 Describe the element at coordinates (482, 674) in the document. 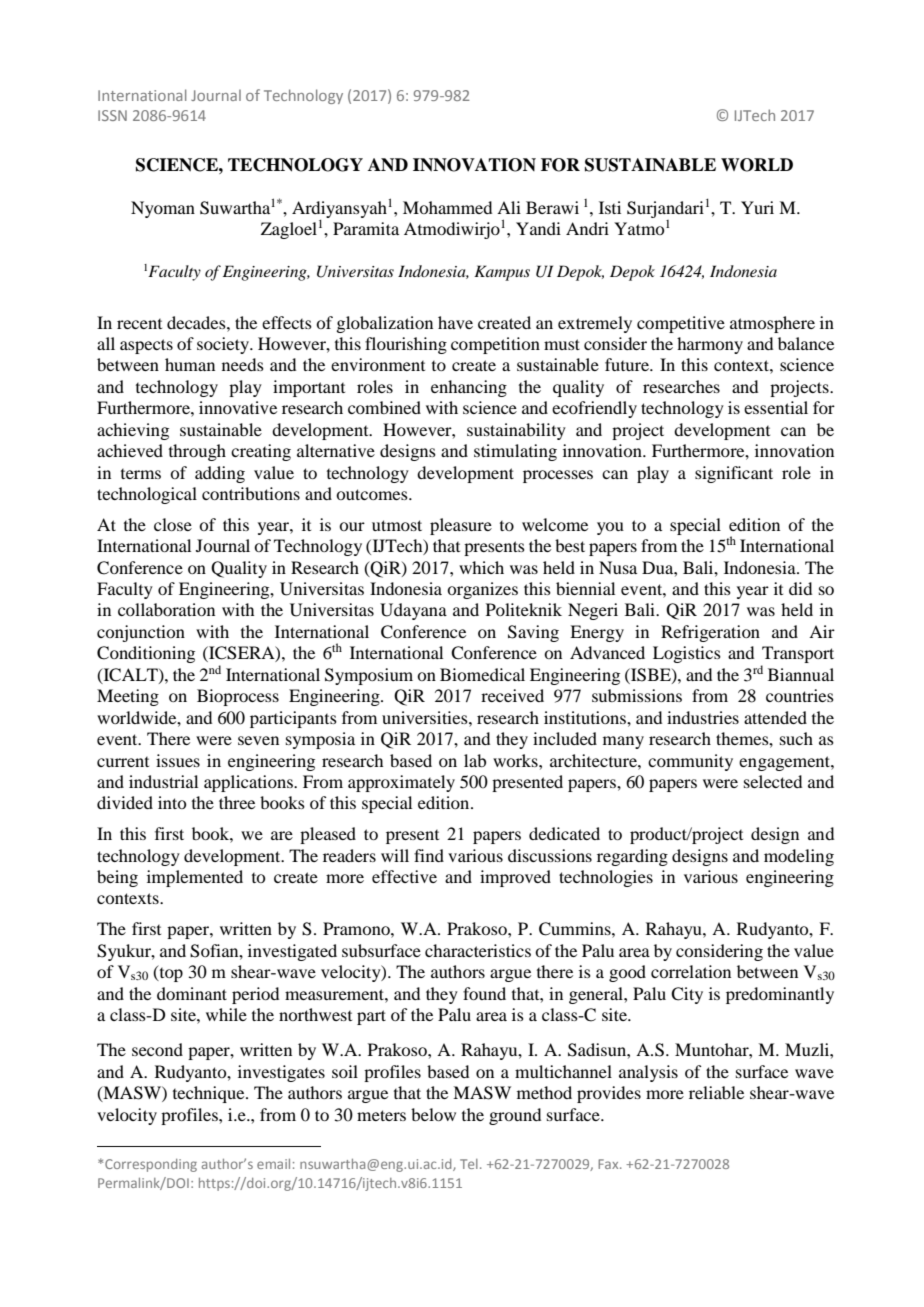

I see `Biomedical` at that location.
